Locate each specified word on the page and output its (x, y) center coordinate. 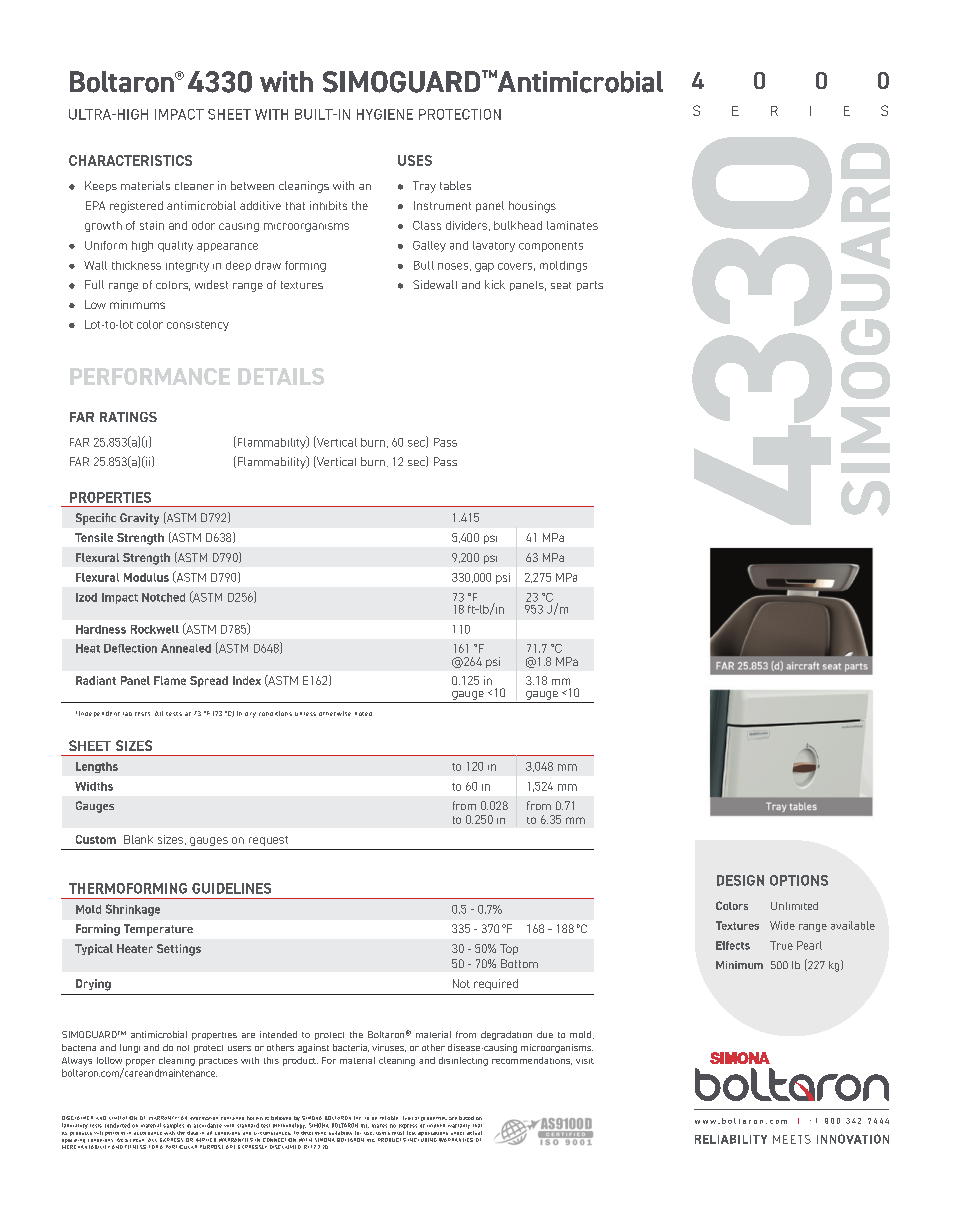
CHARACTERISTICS (130, 160)
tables (455, 185)
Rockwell (155, 629)
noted (363, 714)
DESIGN (740, 880)
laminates (572, 225)
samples (173, 1126)
